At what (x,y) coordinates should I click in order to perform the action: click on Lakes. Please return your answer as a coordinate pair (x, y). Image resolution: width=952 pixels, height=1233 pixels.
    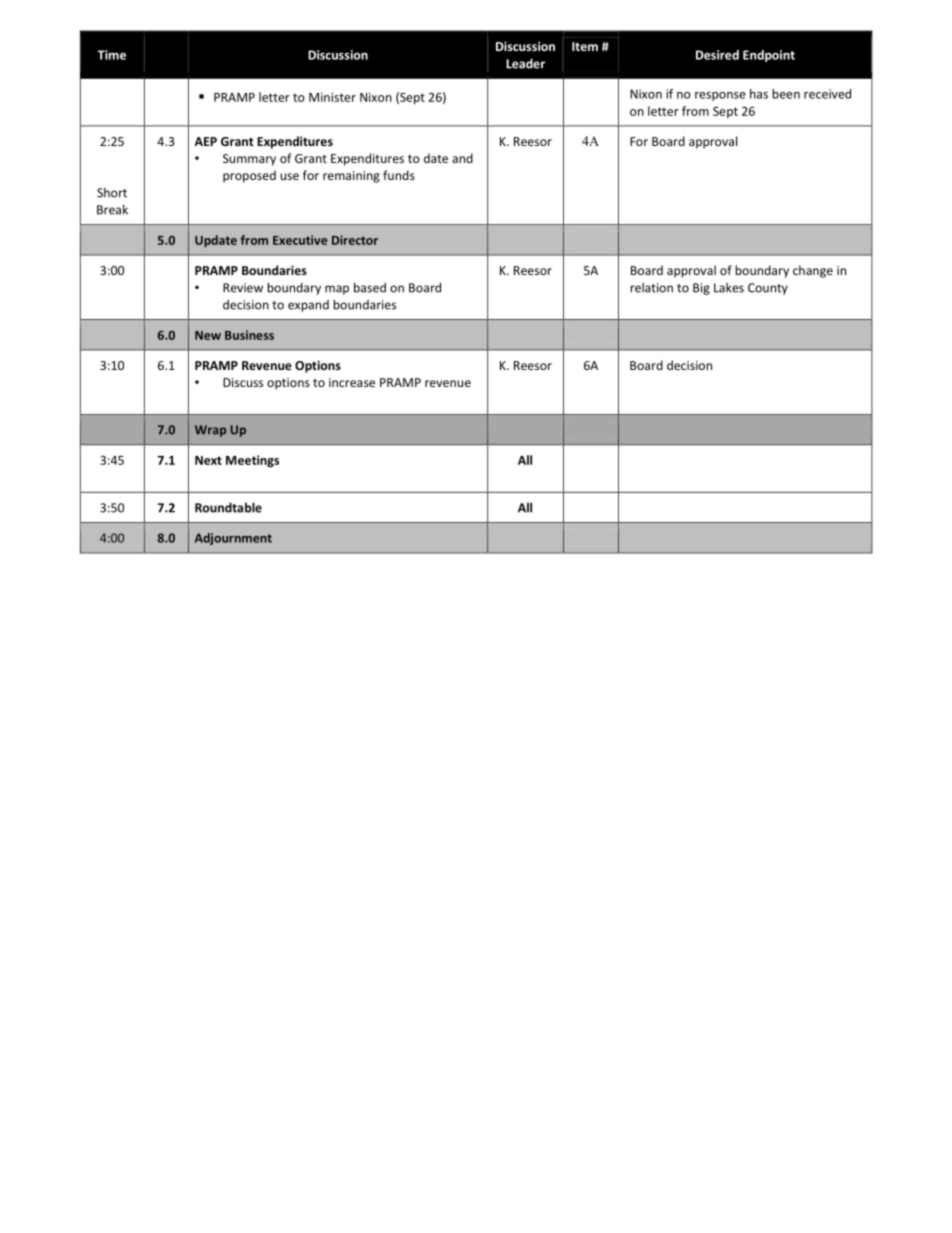
    Looking at the image, I should click on (729, 288).
